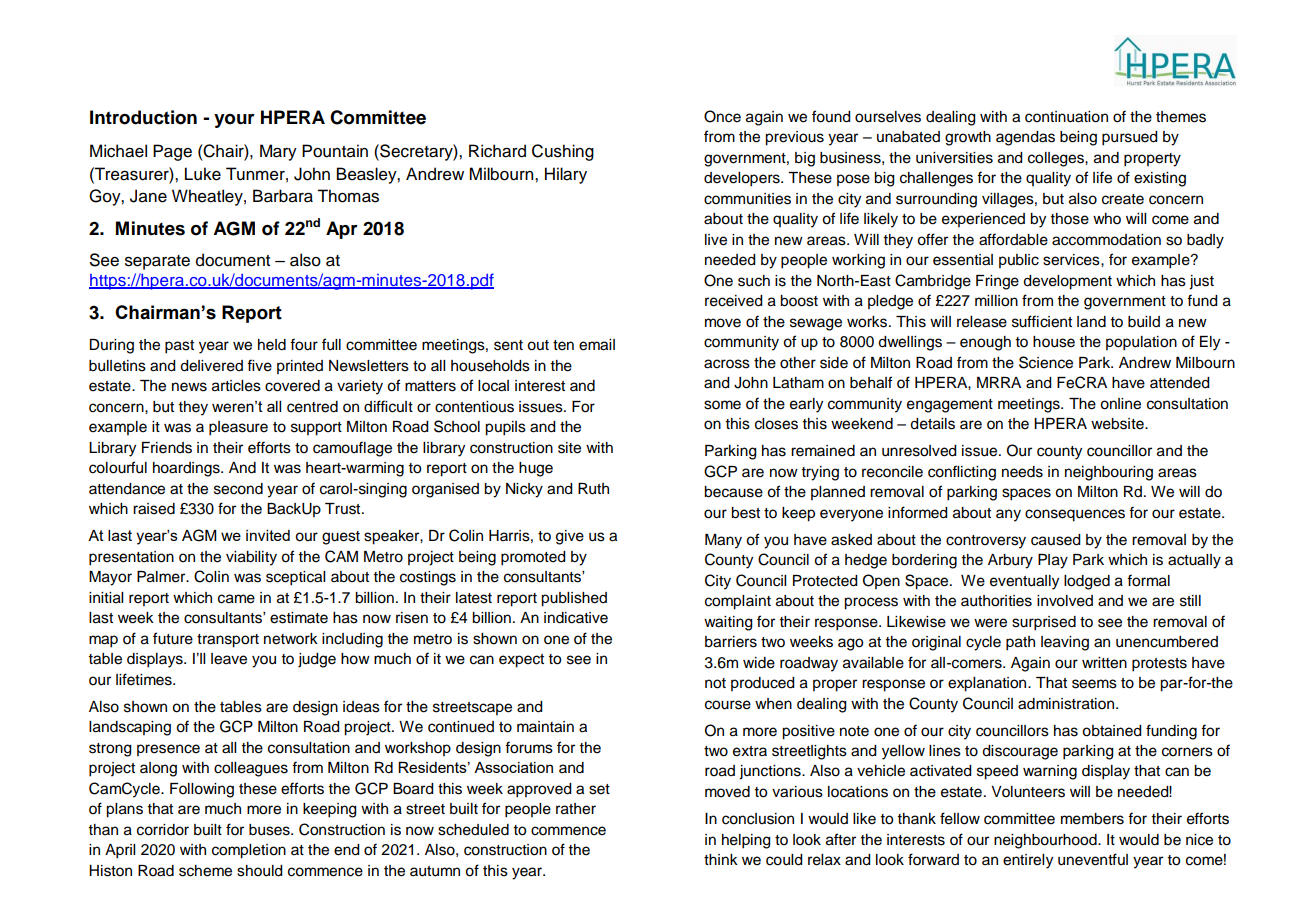 Image resolution: width=1307 pixels, height=924 pixels. Describe the element at coordinates (249, 851) in the page. I see `completion` at that location.
